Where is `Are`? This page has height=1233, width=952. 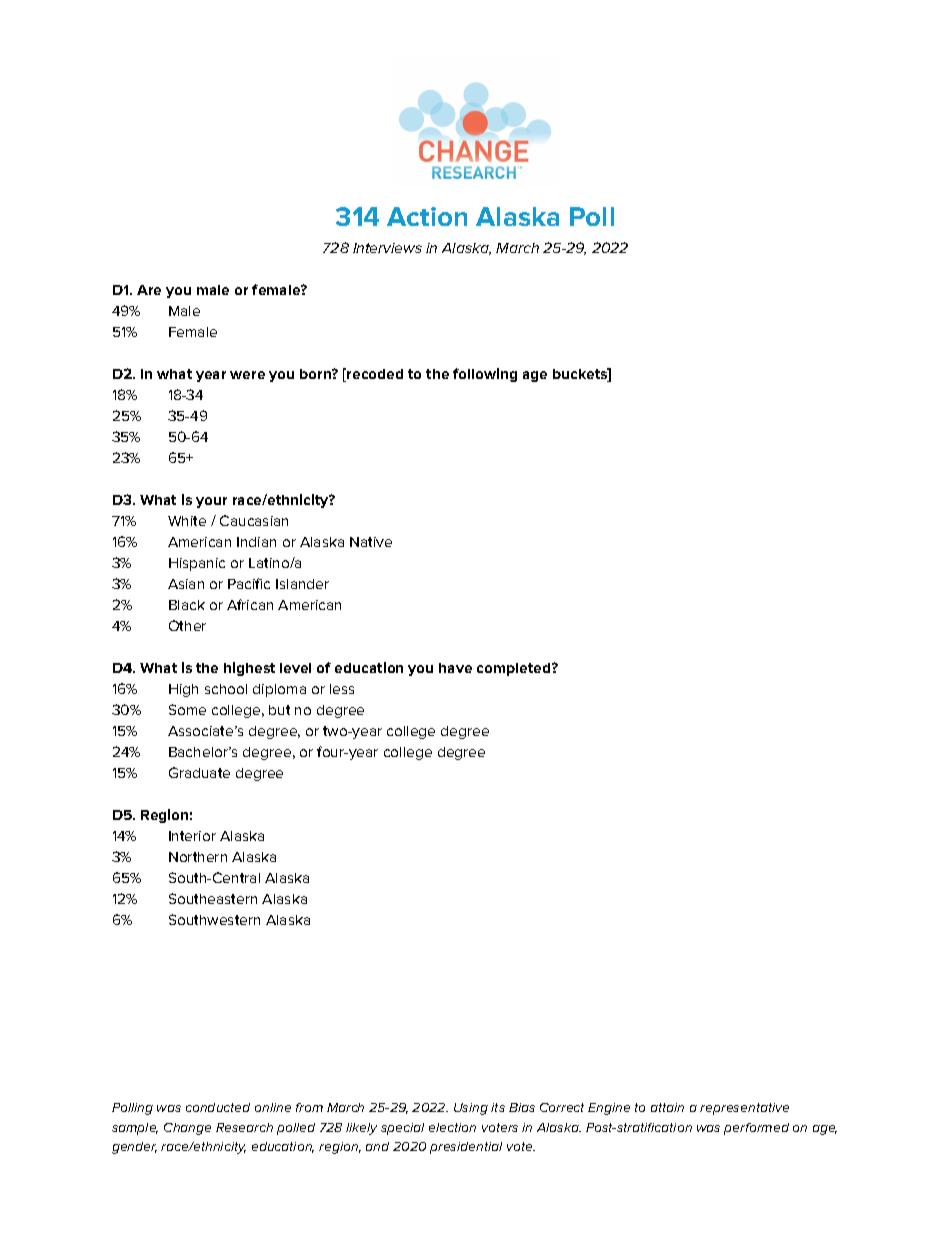 Are is located at coordinates (149, 290).
